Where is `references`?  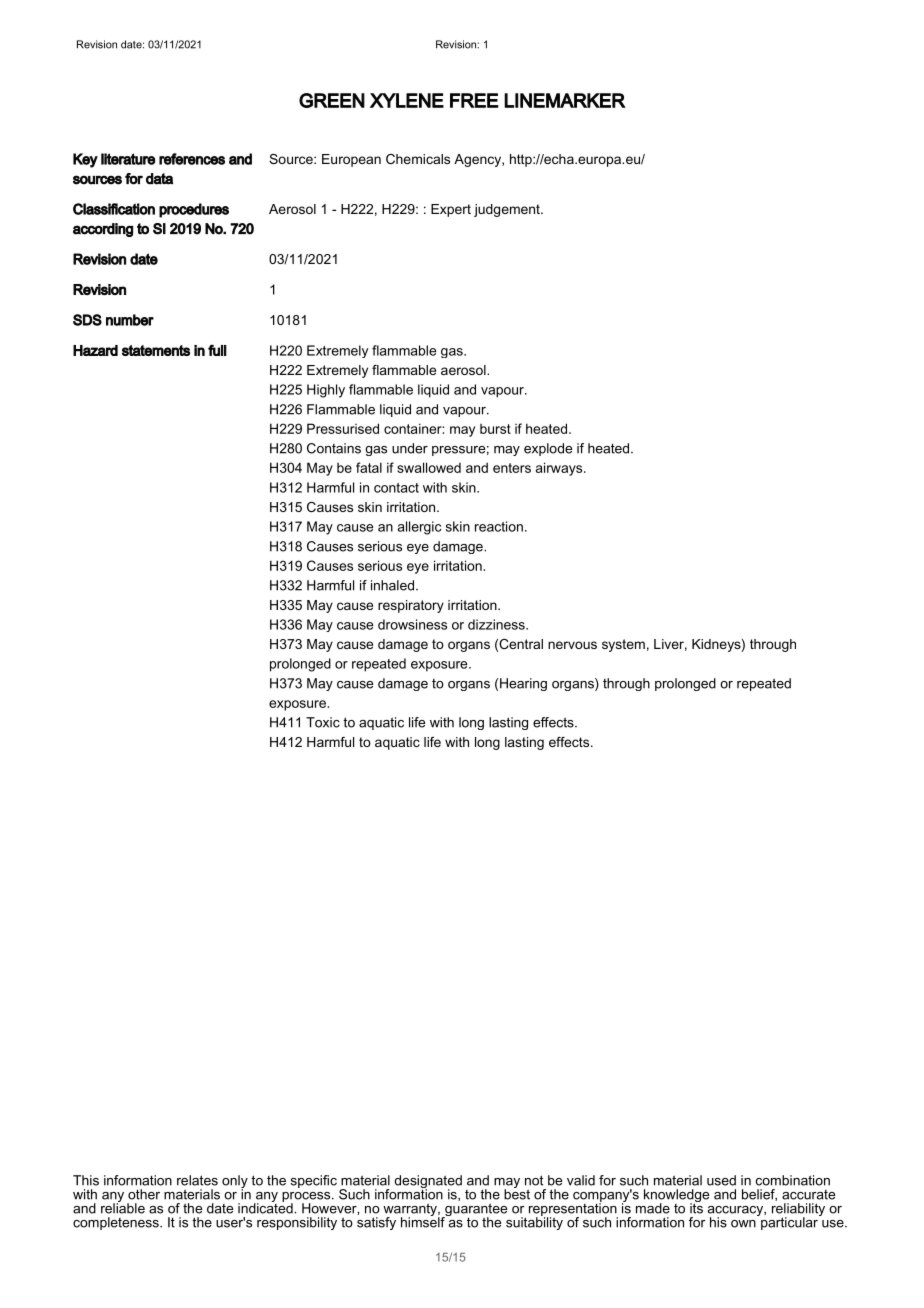
references is located at coordinates (192, 159).
